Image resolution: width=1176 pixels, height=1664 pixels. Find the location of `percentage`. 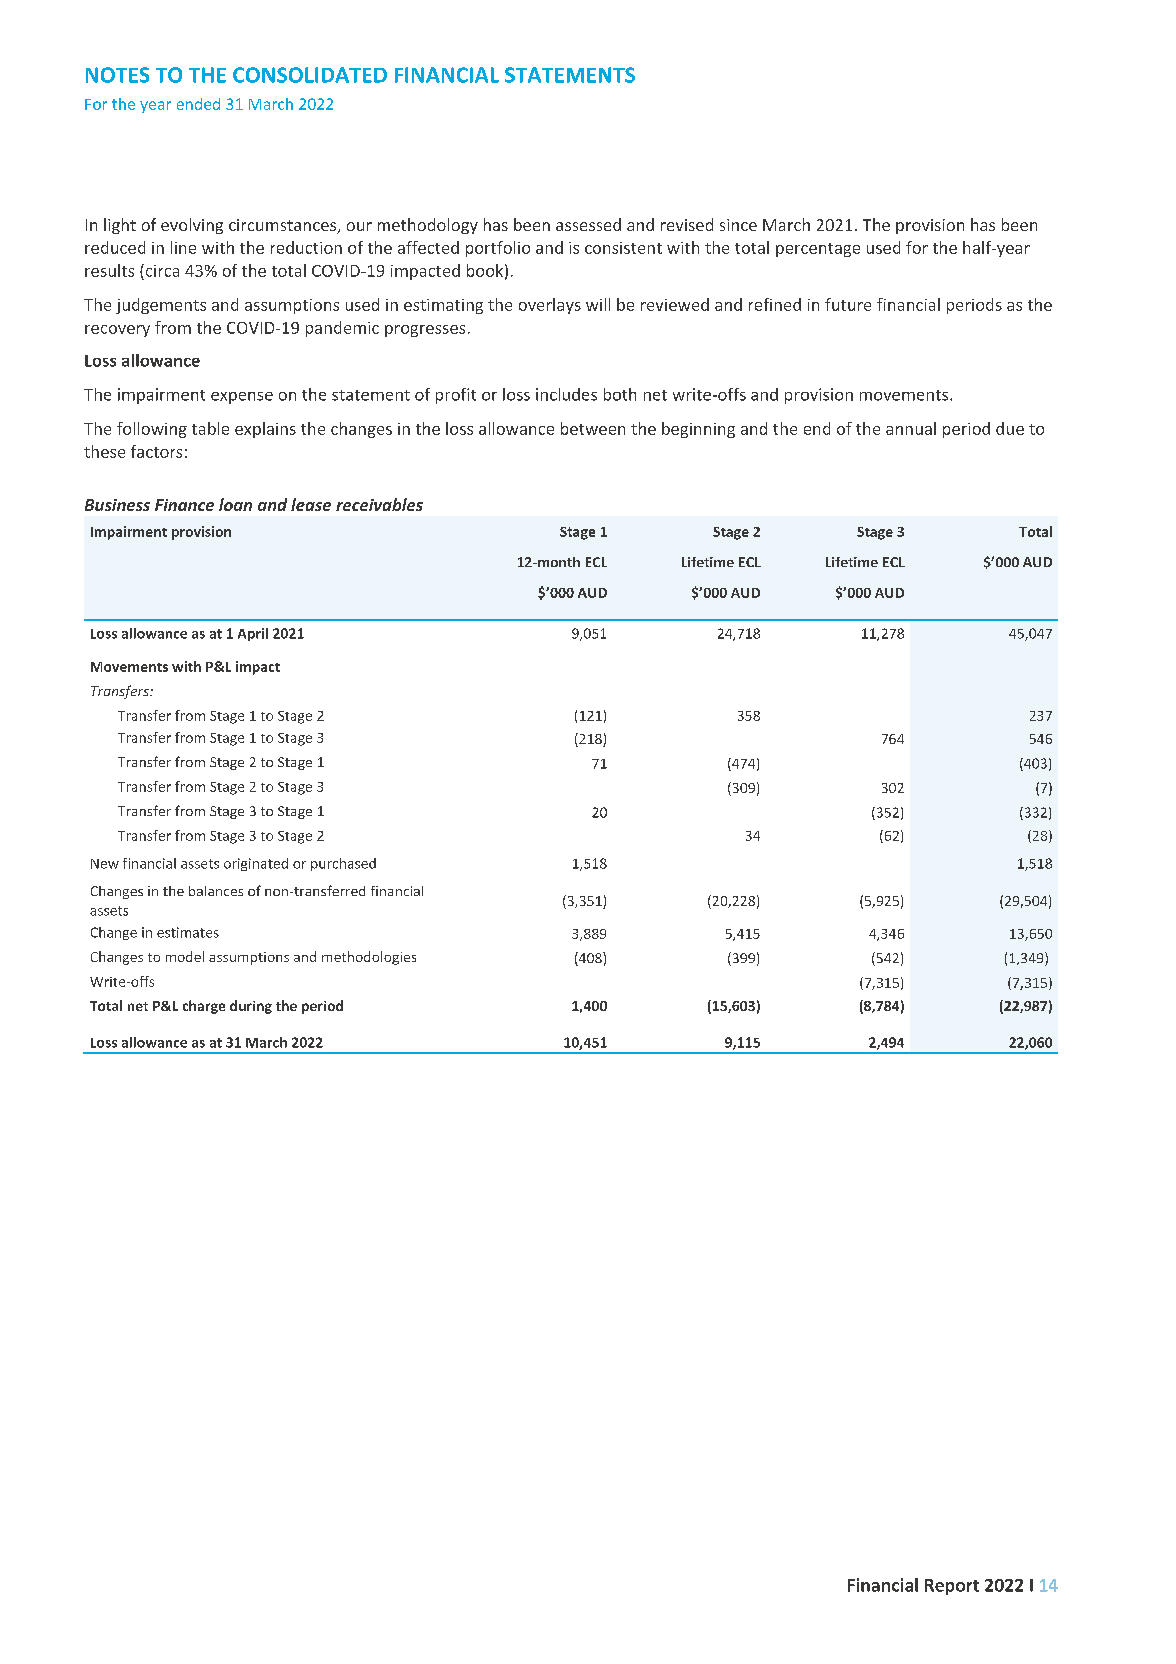

percentage is located at coordinates (818, 250).
